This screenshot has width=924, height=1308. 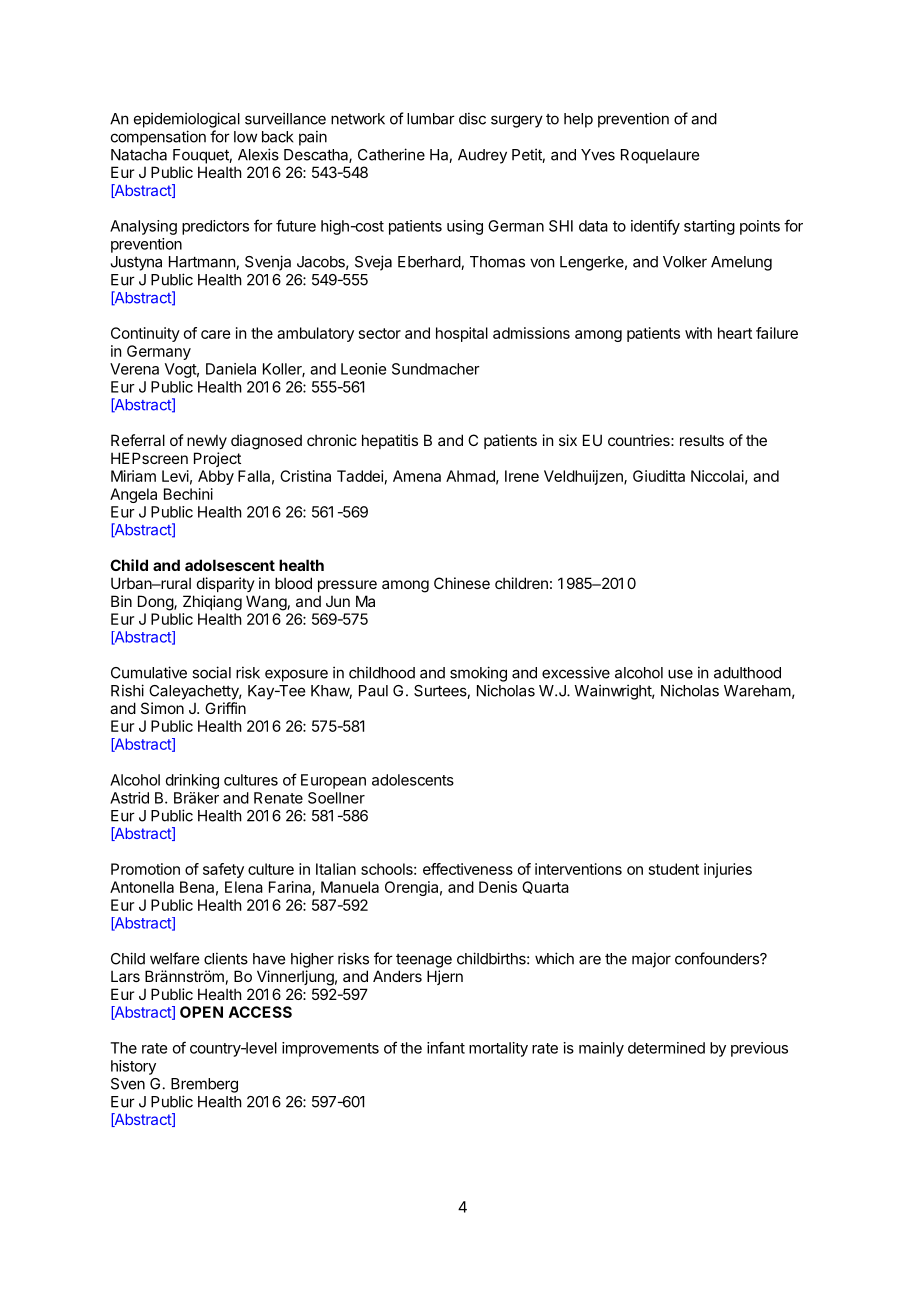 I want to click on use, so click(x=680, y=674).
